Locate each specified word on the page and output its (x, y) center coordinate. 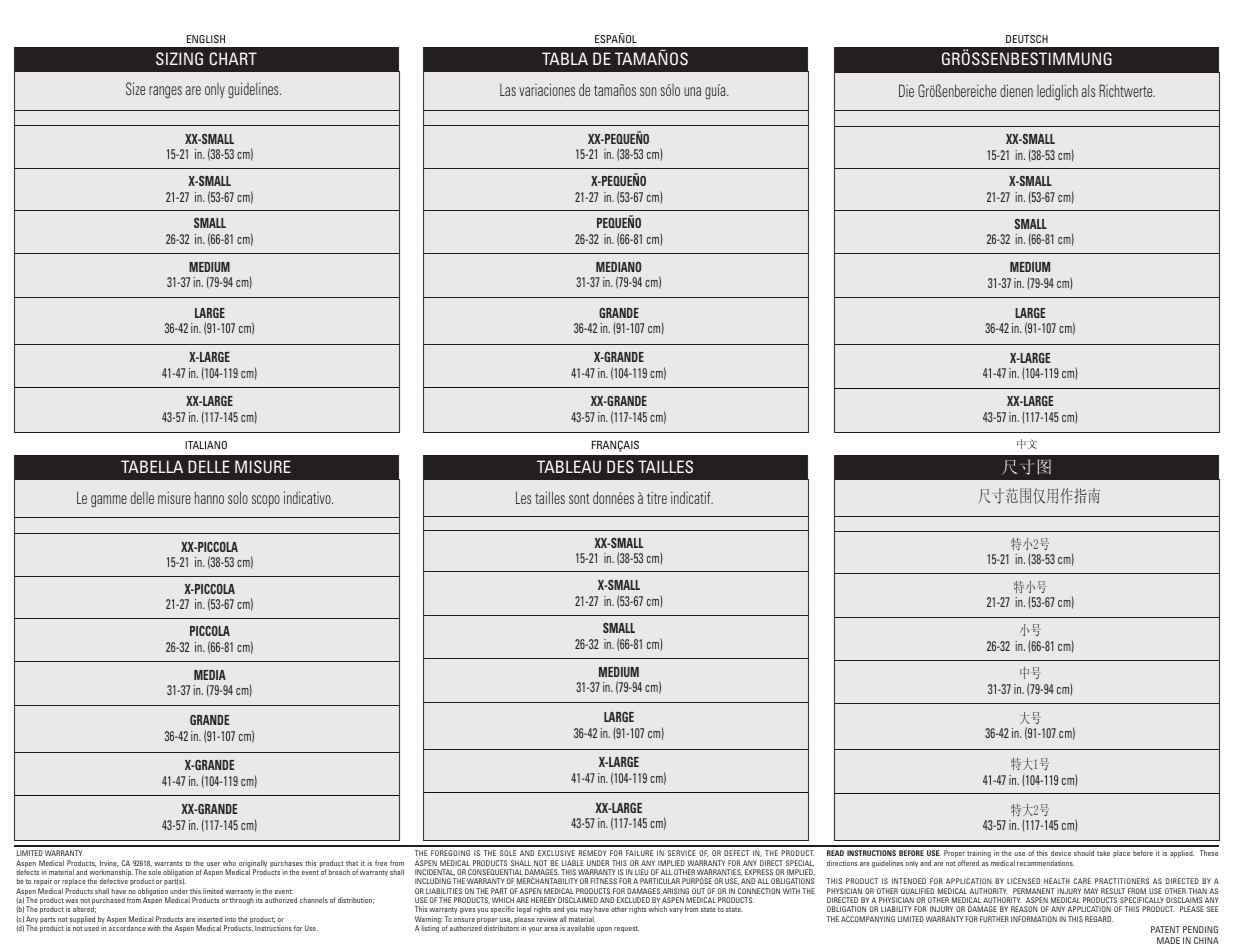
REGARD (1099, 919)
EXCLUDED (633, 900)
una (692, 91)
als (1088, 91)
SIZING (179, 59)
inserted (210, 919)
